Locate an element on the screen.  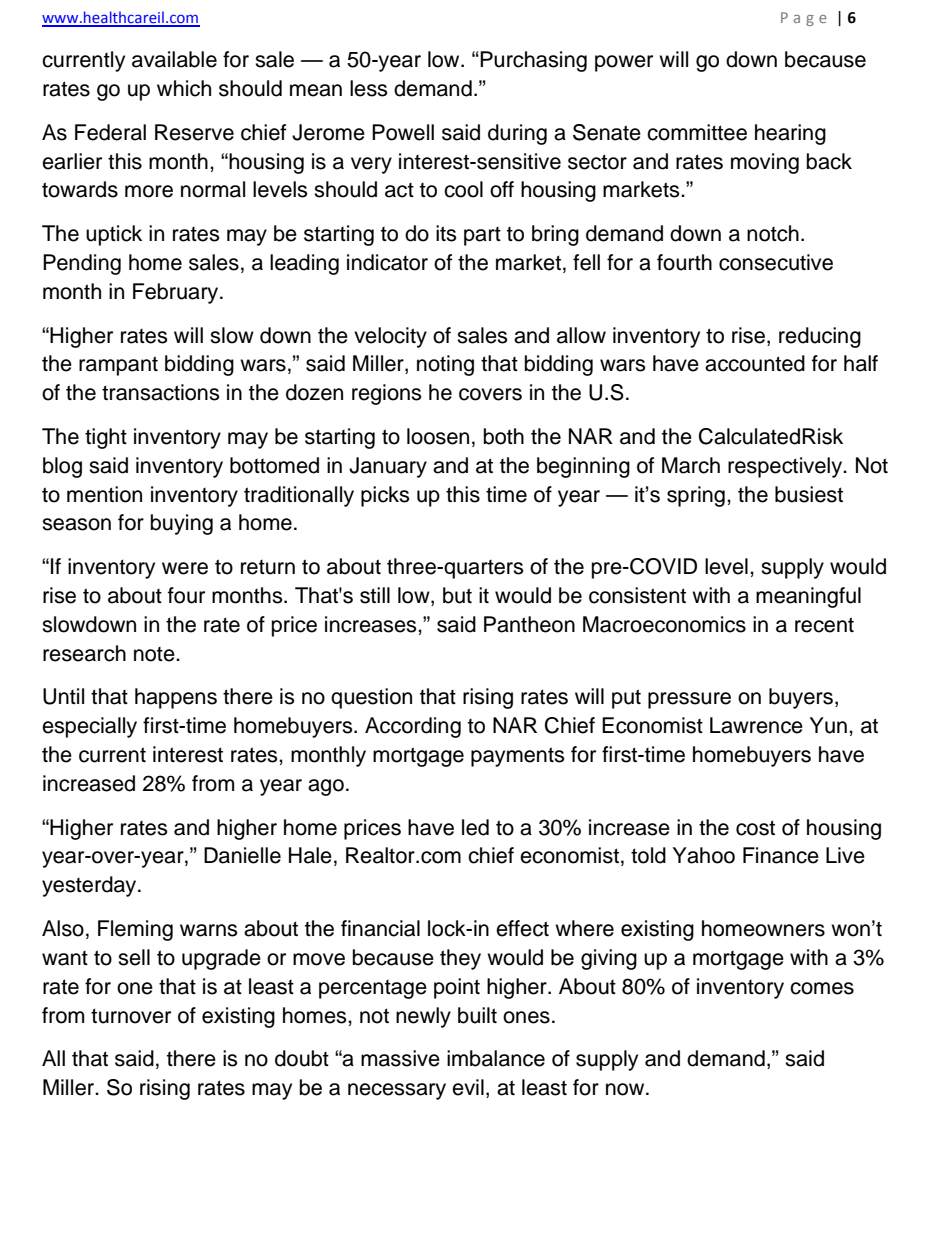
busiest is located at coordinates (809, 494).
